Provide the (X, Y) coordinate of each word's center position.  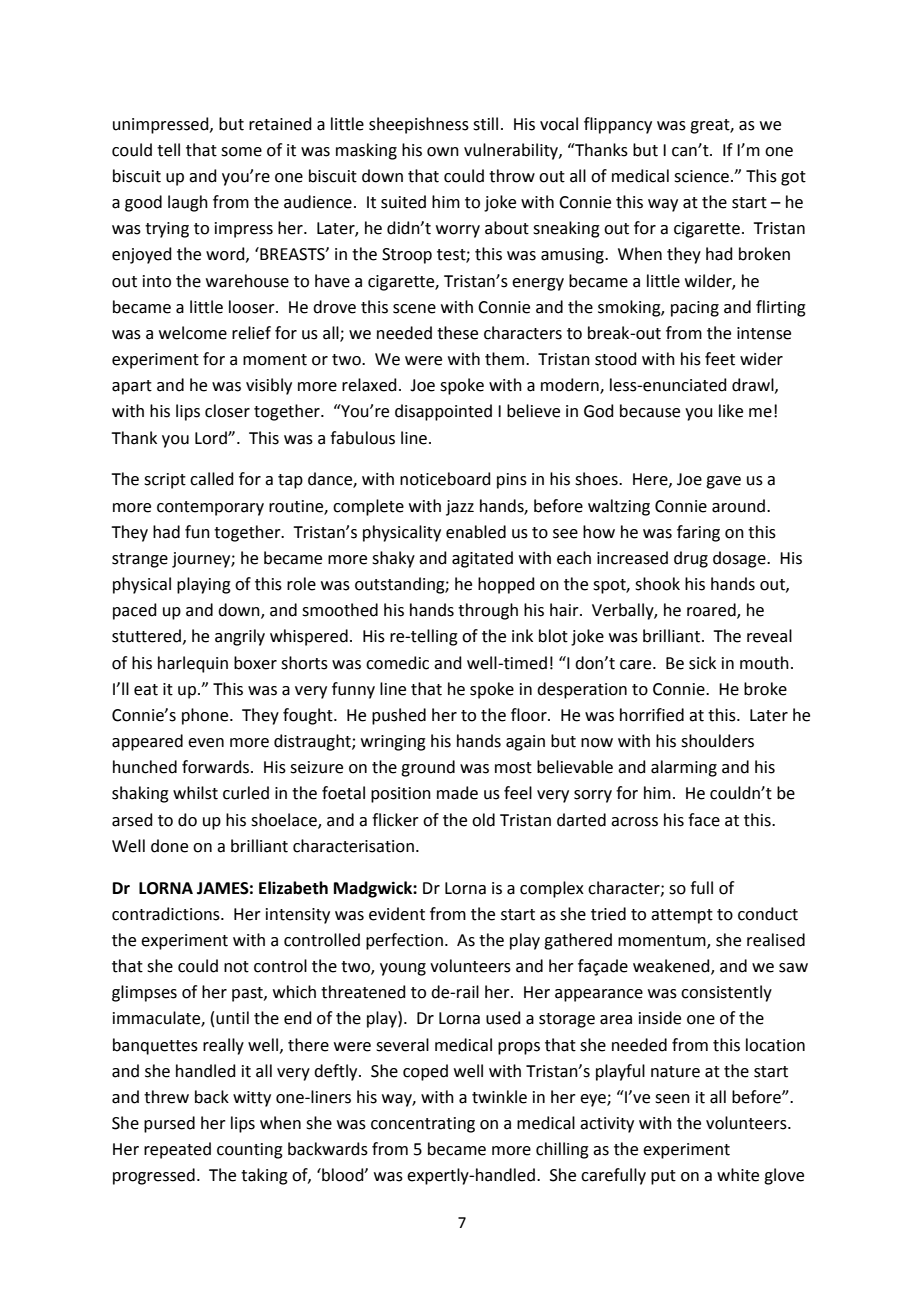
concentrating (423, 1125)
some (241, 152)
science (701, 176)
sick (702, 663)
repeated (177, 1150)
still (485, 124)
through (488, 611)
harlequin (193, 664)
